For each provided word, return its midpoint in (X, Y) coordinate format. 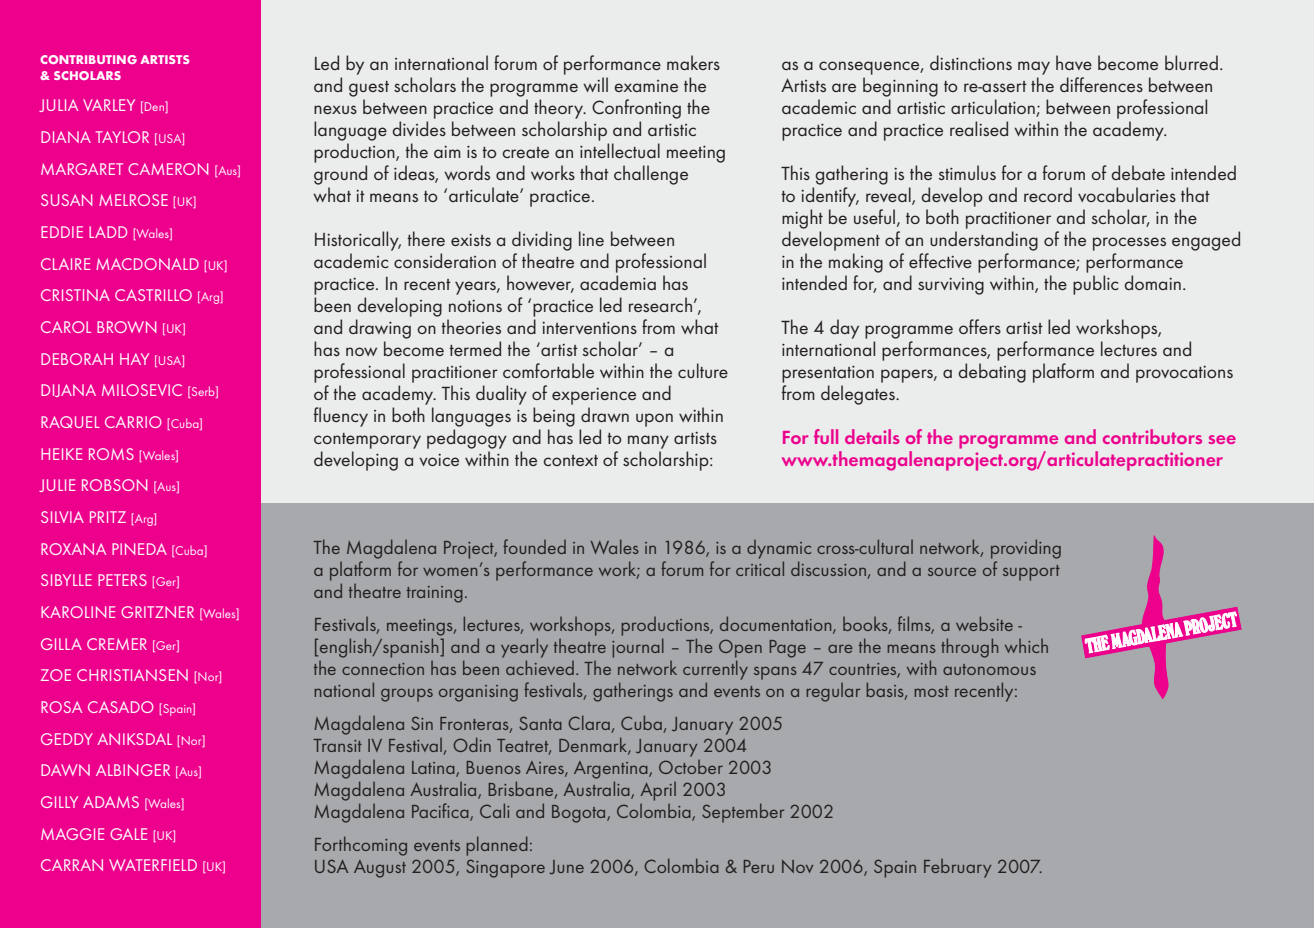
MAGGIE (72, 834)
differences (1101, 84)
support (1031, 573)
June (566, 867)
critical (760, 568)
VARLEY (109, 105)
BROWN (126, 327)
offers (980, 326)
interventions (589, 328)
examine (646, 86)
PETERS (122, 580)
